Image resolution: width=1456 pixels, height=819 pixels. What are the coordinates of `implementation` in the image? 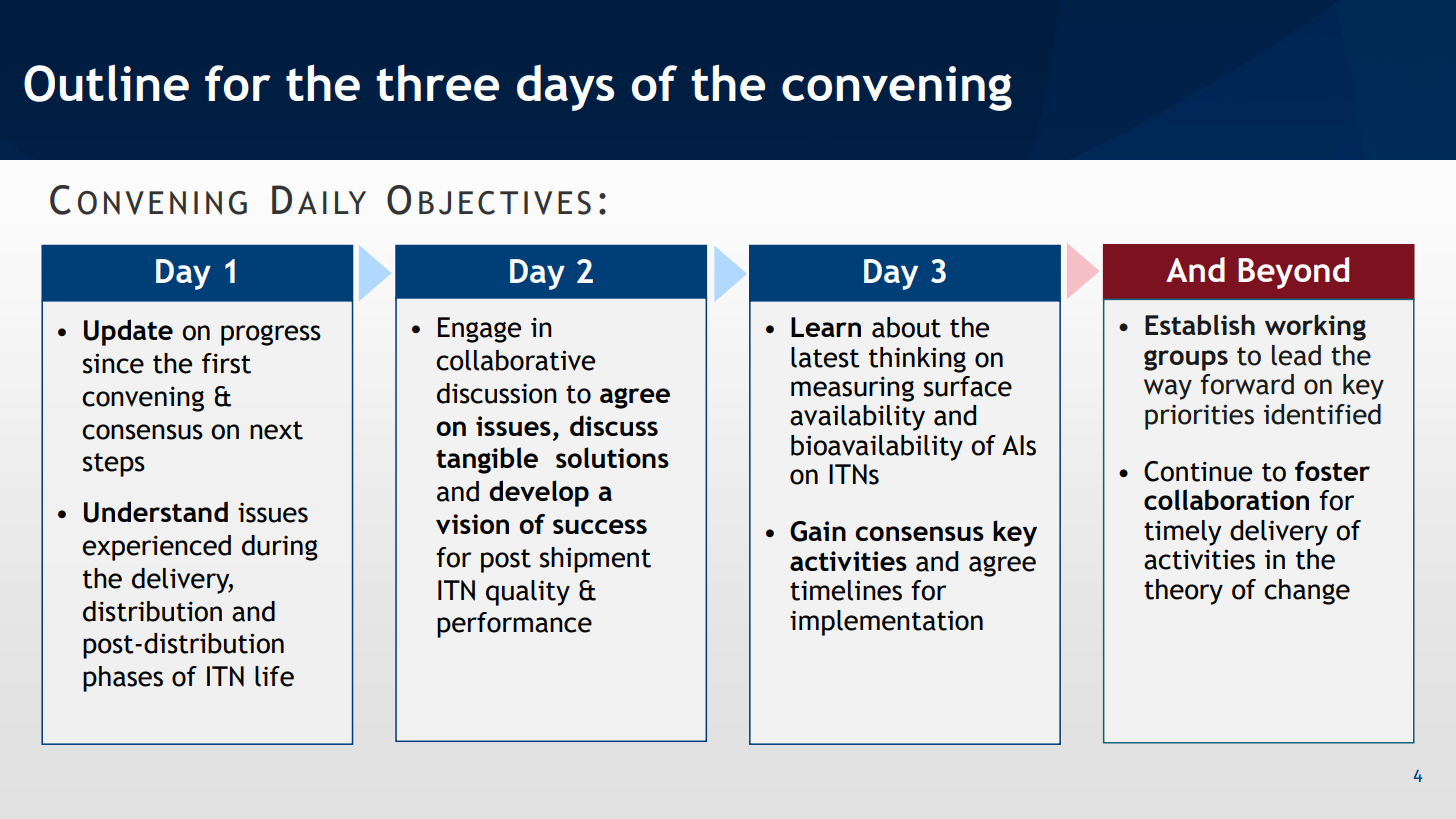 It's located at (886, 623).
